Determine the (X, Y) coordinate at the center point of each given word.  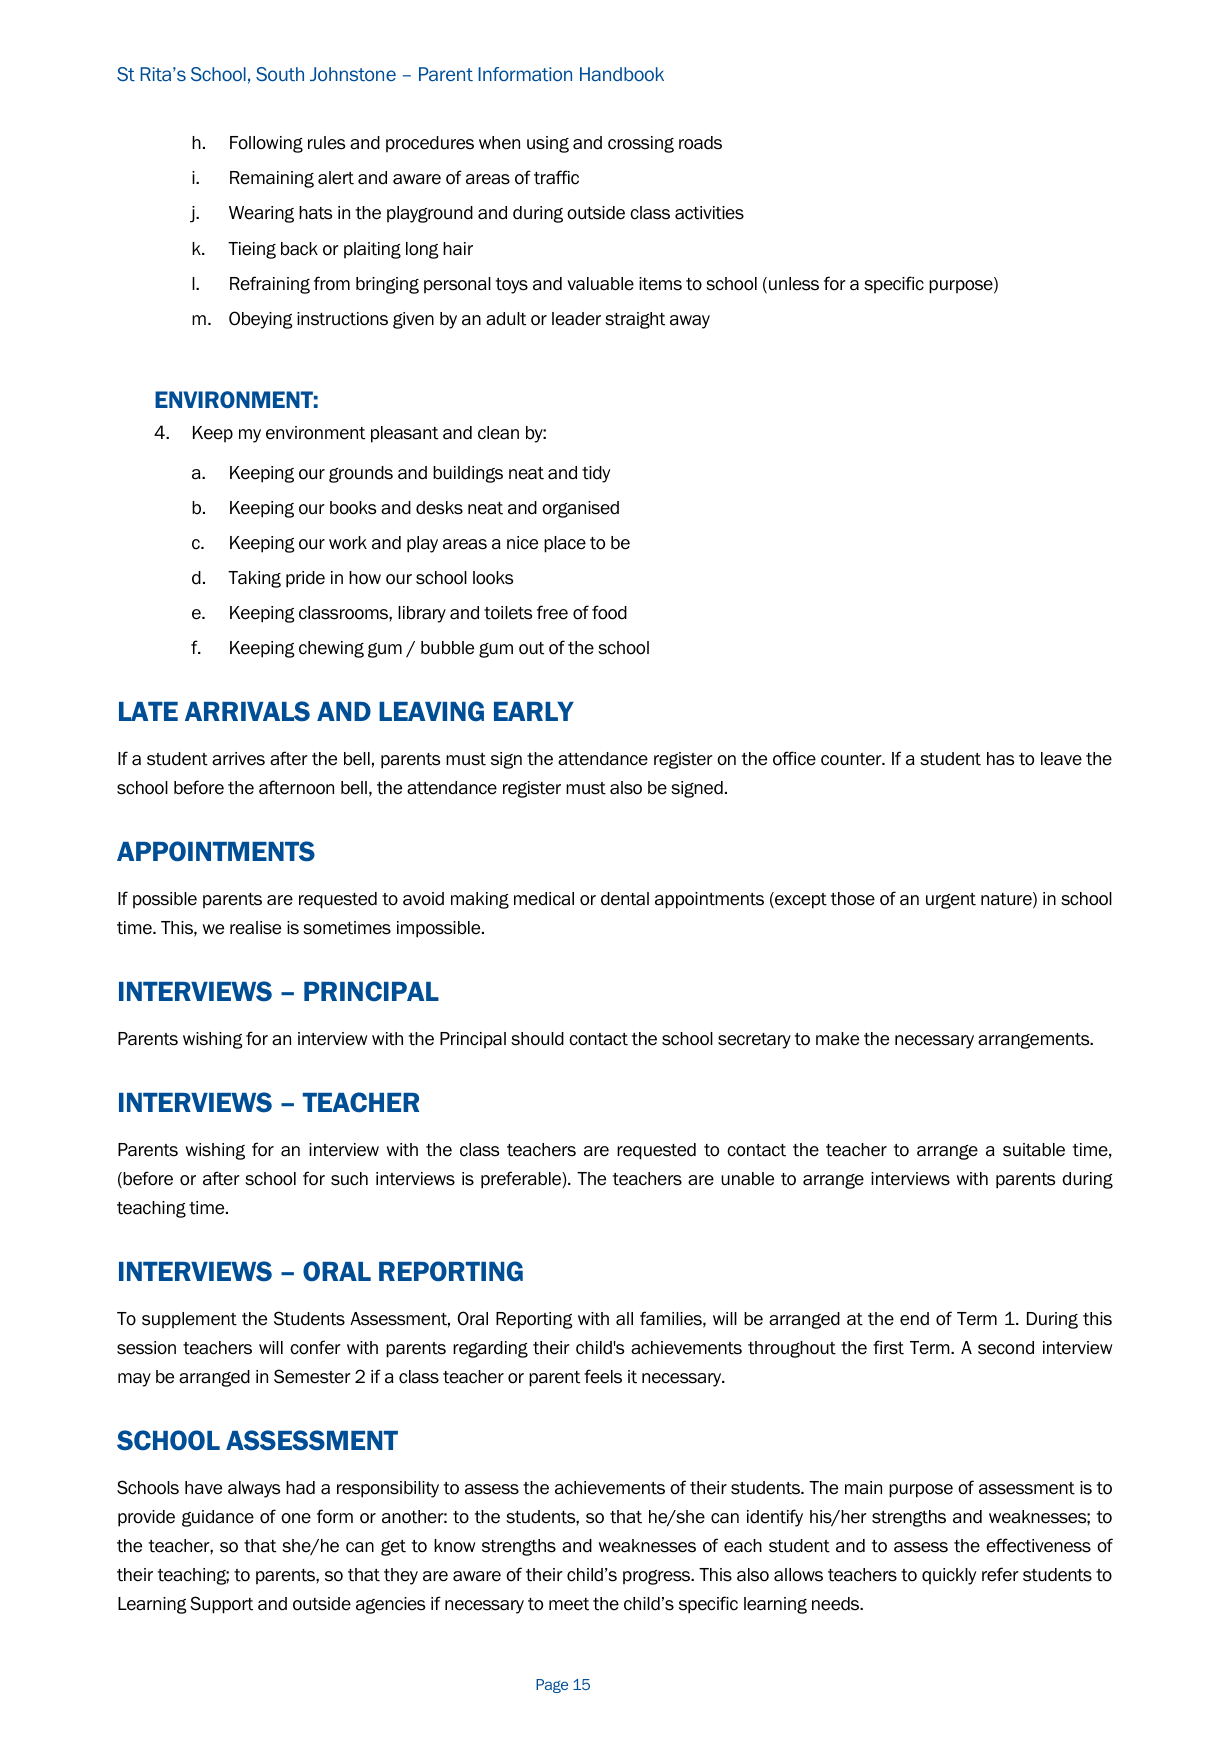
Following (266, 144)
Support (221, 1605)
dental (625, 899)
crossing (641, 144)
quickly (949, 1576)
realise (255, 928)
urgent (951, 901)
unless (794, 284)
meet (569, 1604)
